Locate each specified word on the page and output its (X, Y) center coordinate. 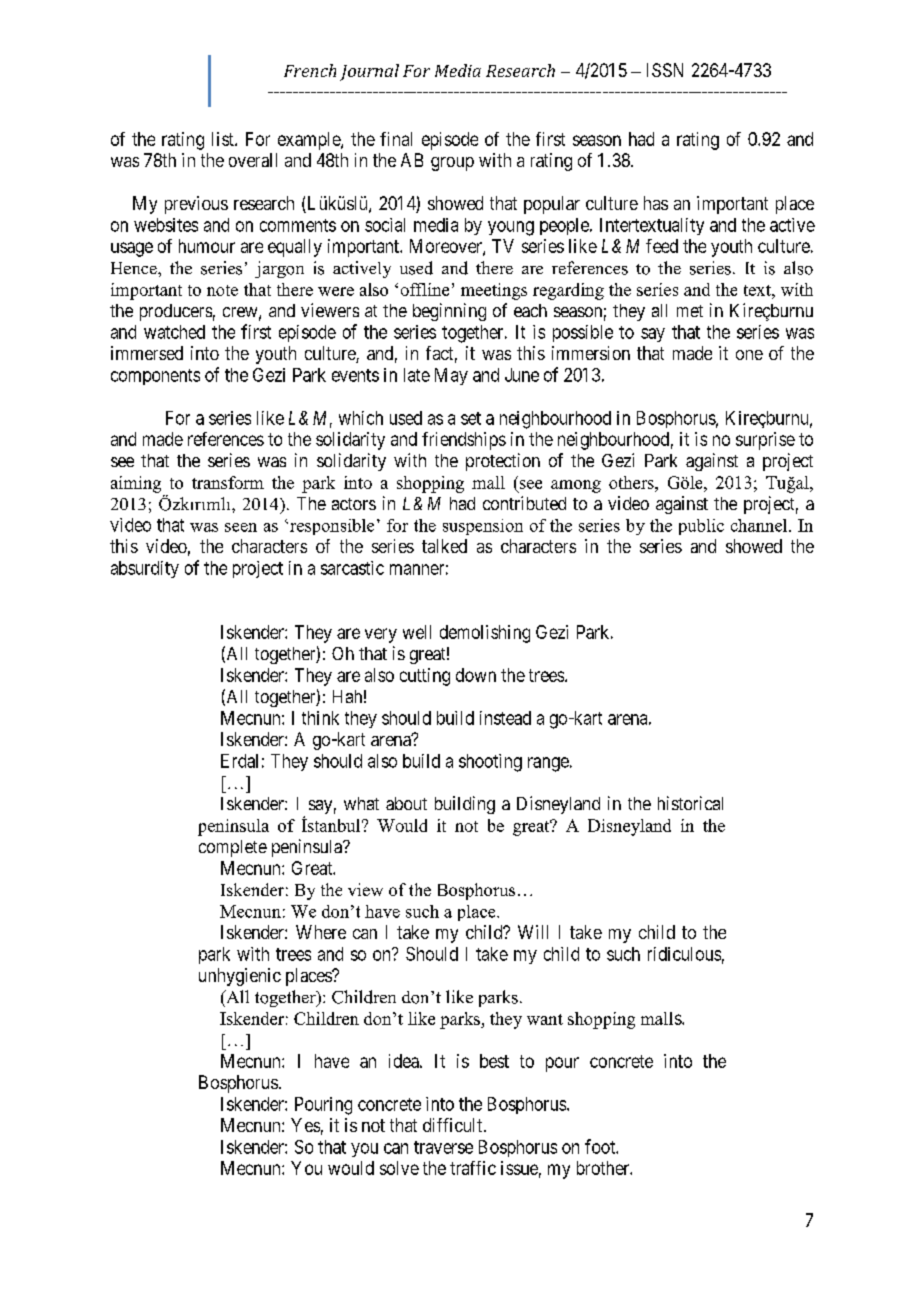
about (406, 803)
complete (233, 848)
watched (174, 332)
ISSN (665, 70)
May (451, 376)
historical (690, 803)
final (396, 139)
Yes (305, 1125)
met (690, 311)
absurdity (145, 569)
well (417, 632)
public (701, 527)
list (224, 139)
